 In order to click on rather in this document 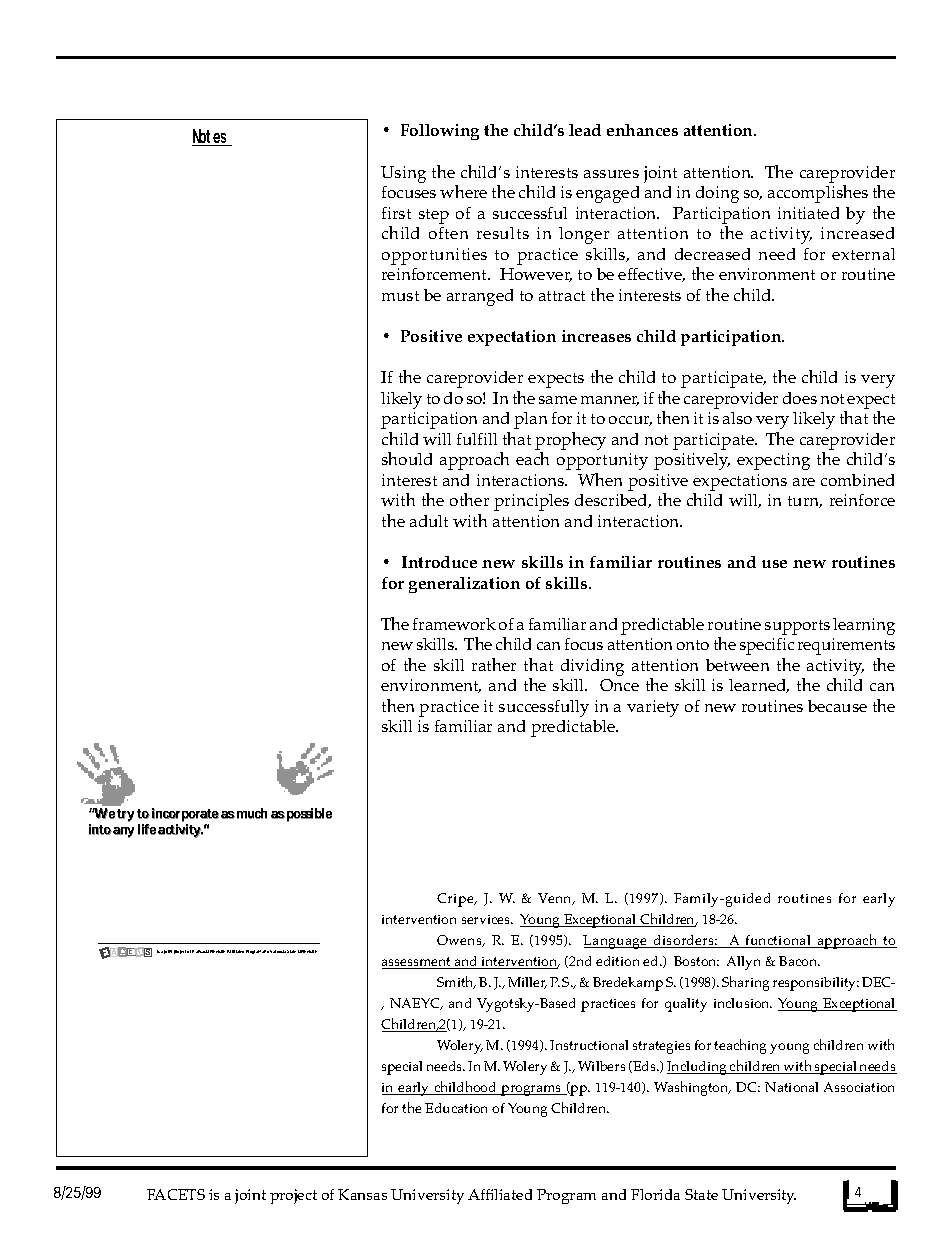, I will do `click(494, 664)`.
